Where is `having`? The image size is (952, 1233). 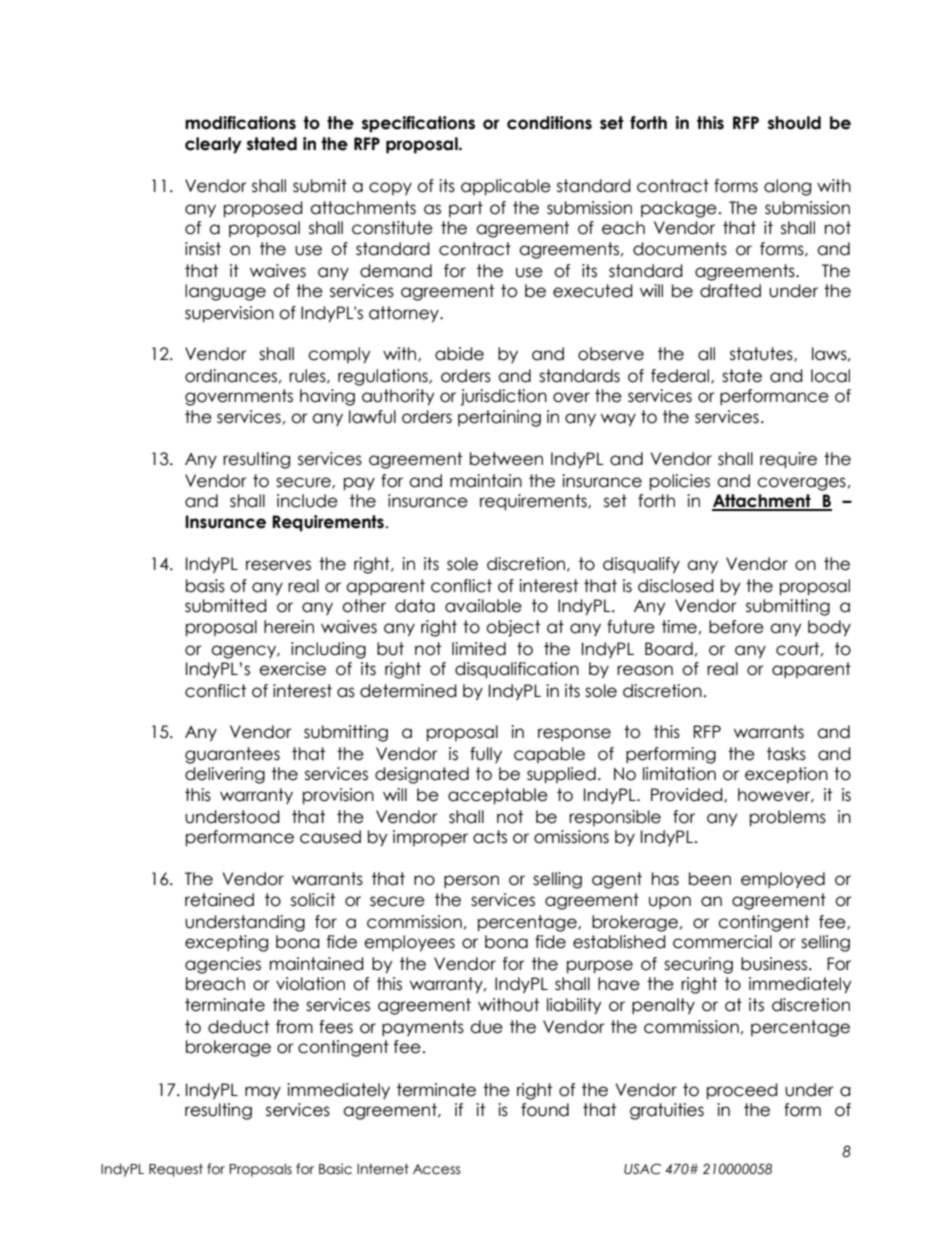 having is located at coordinates (327, 397).
